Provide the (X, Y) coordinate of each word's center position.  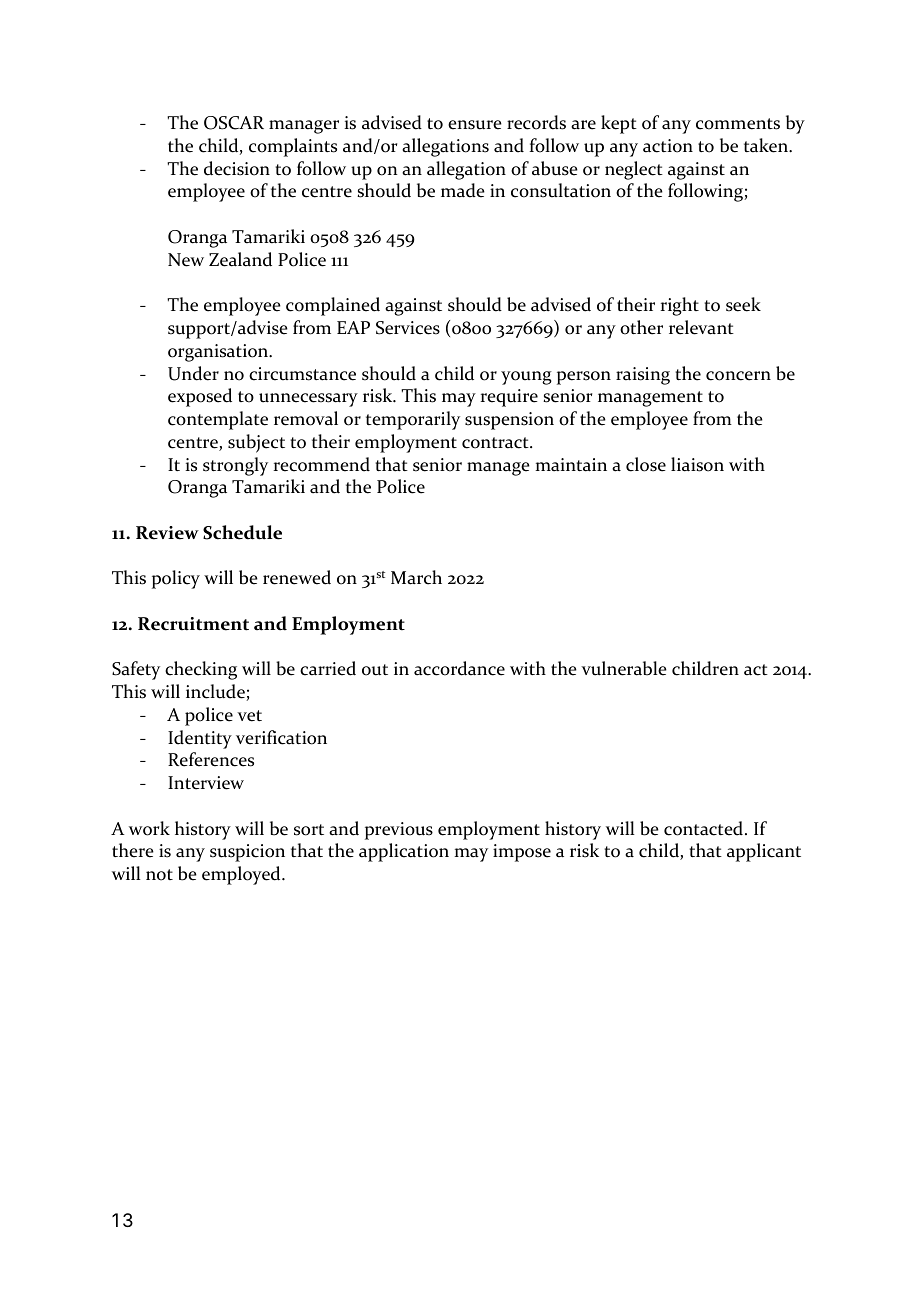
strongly (235, 466)
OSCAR (234, 123)
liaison (697, 464)
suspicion (247, 853)
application (404, 852)
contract (496, 443)
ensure (475, 125)
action (668, 146)
